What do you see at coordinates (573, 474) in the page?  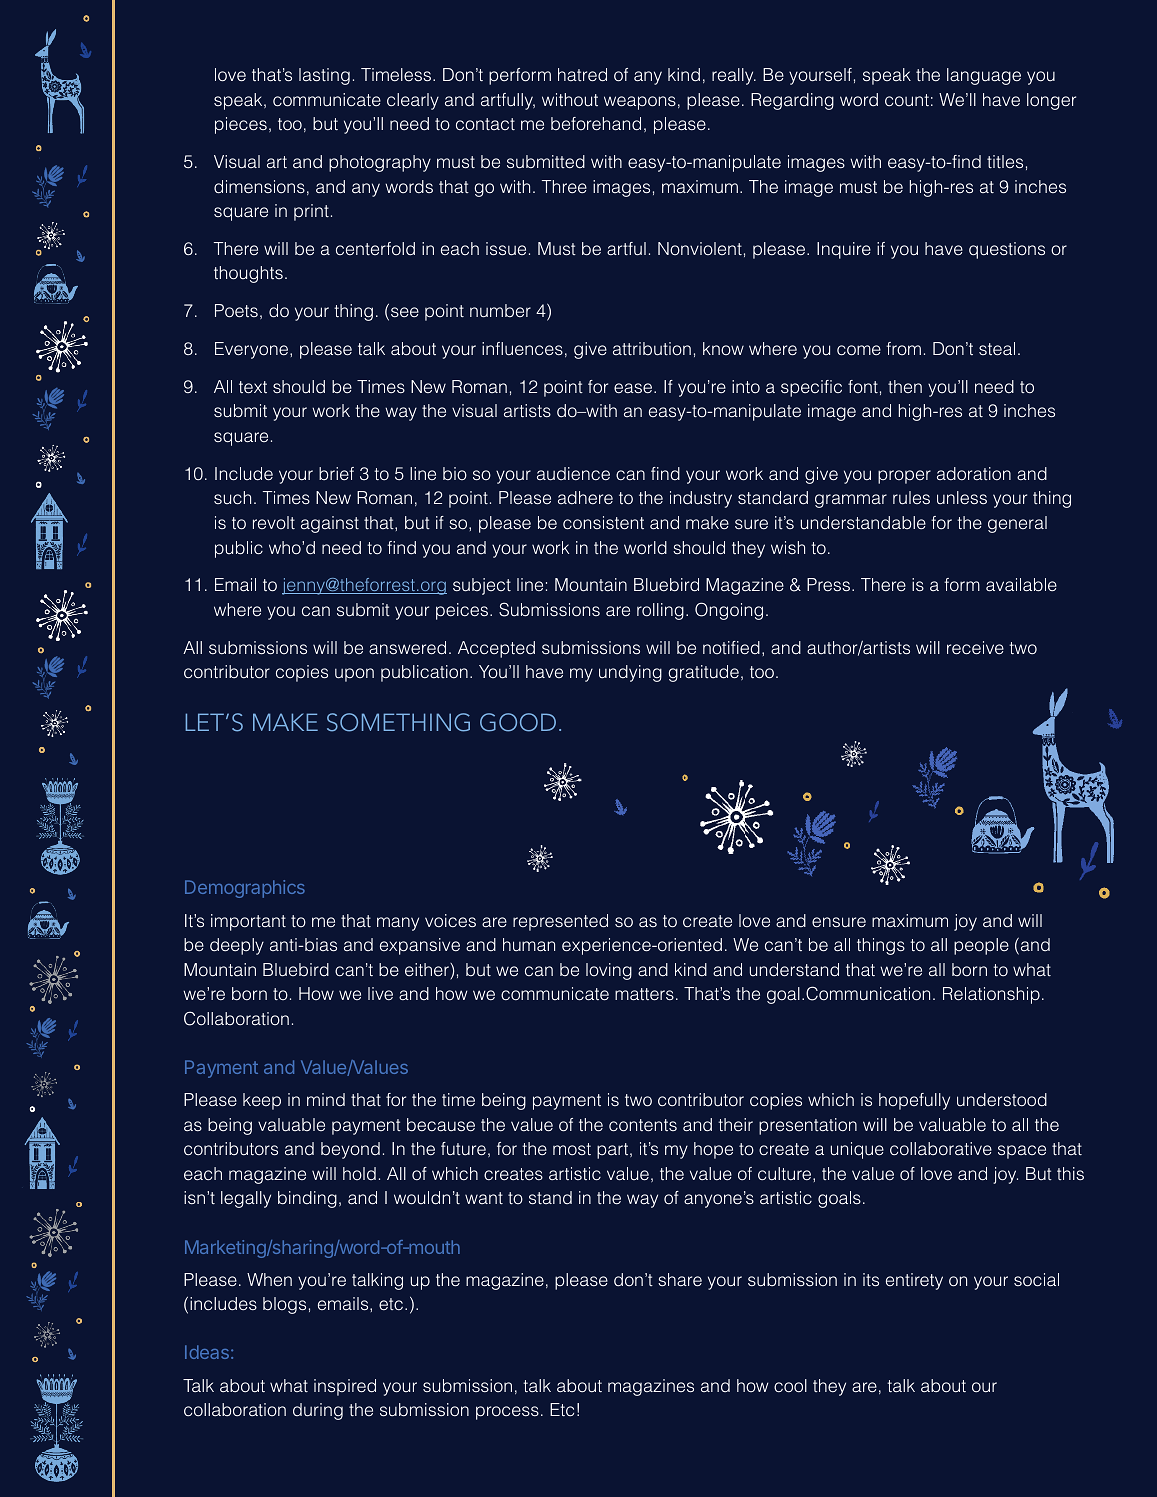 I see `audience` at bounding box center [573, 474].
